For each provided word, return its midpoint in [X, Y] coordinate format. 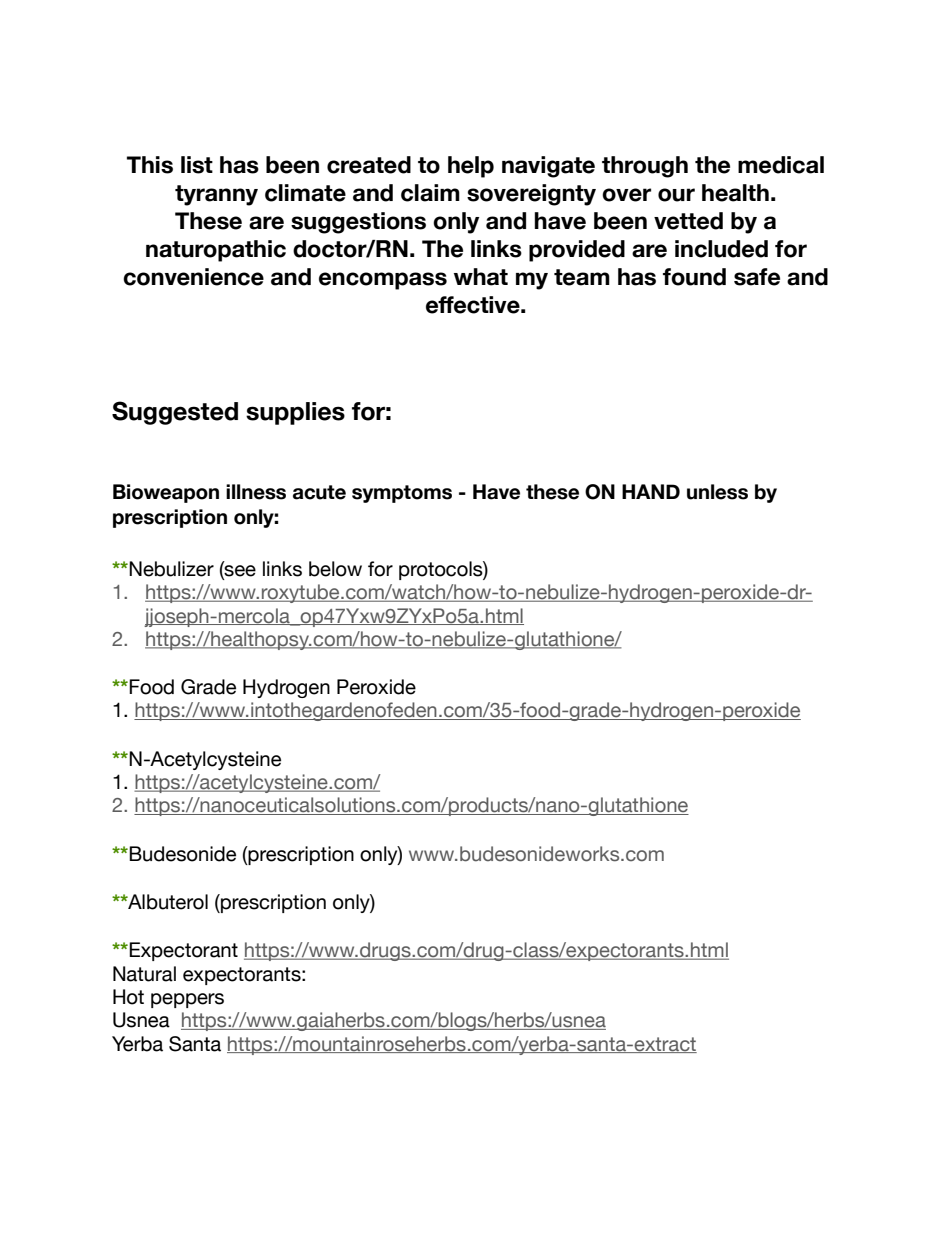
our [676, 195]
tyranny [216, 195]
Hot [128, 997]
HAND [651, 491]
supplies [295, 413]
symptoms [402, 494]
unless [717, 492]
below [335, 569]
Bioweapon [166, 493]
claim [430, 193]
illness [256, 492]
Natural [144, 974]
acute [319, 492]
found [694, 277]
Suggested [175, 413]
